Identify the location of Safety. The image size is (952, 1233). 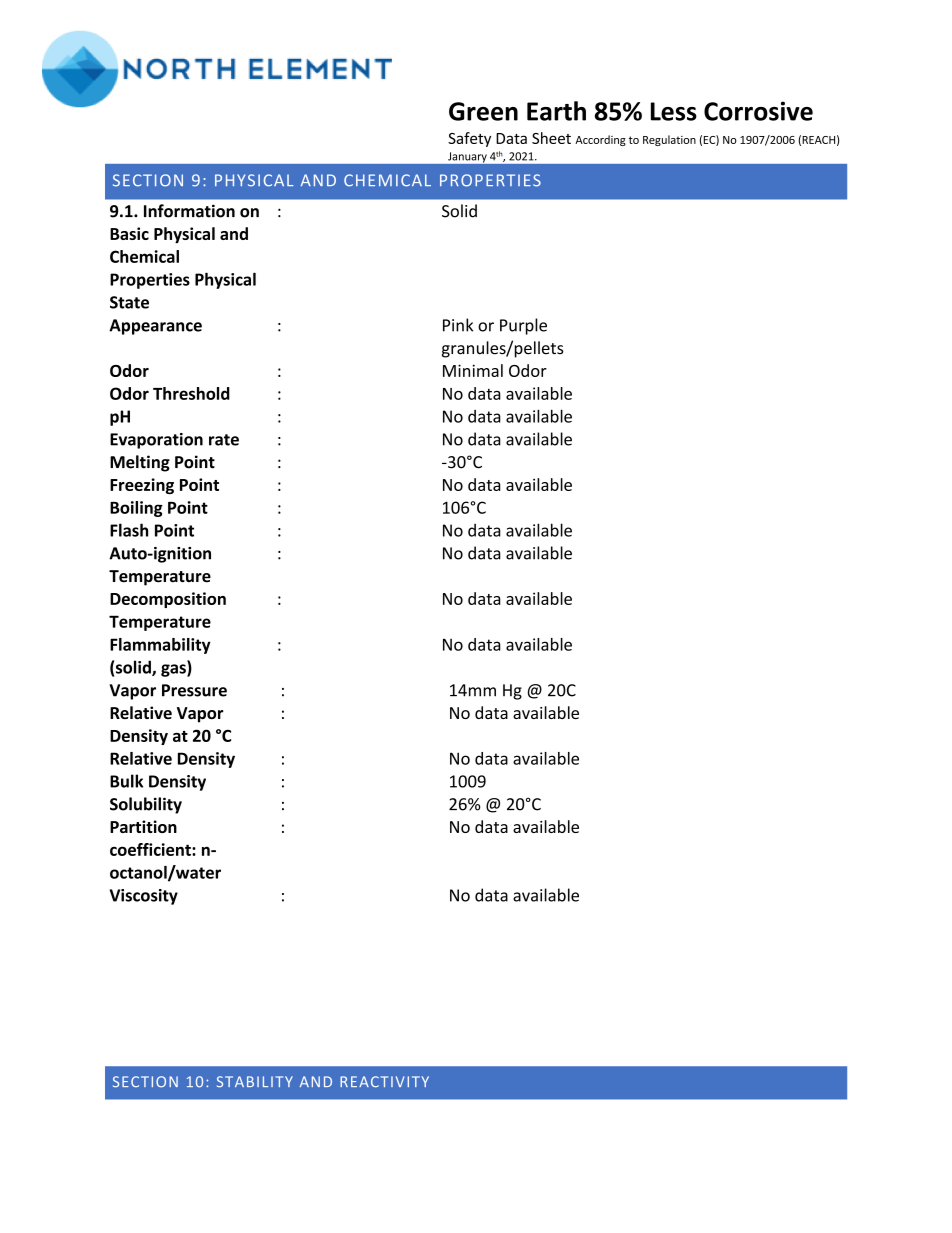
(469, 139).
